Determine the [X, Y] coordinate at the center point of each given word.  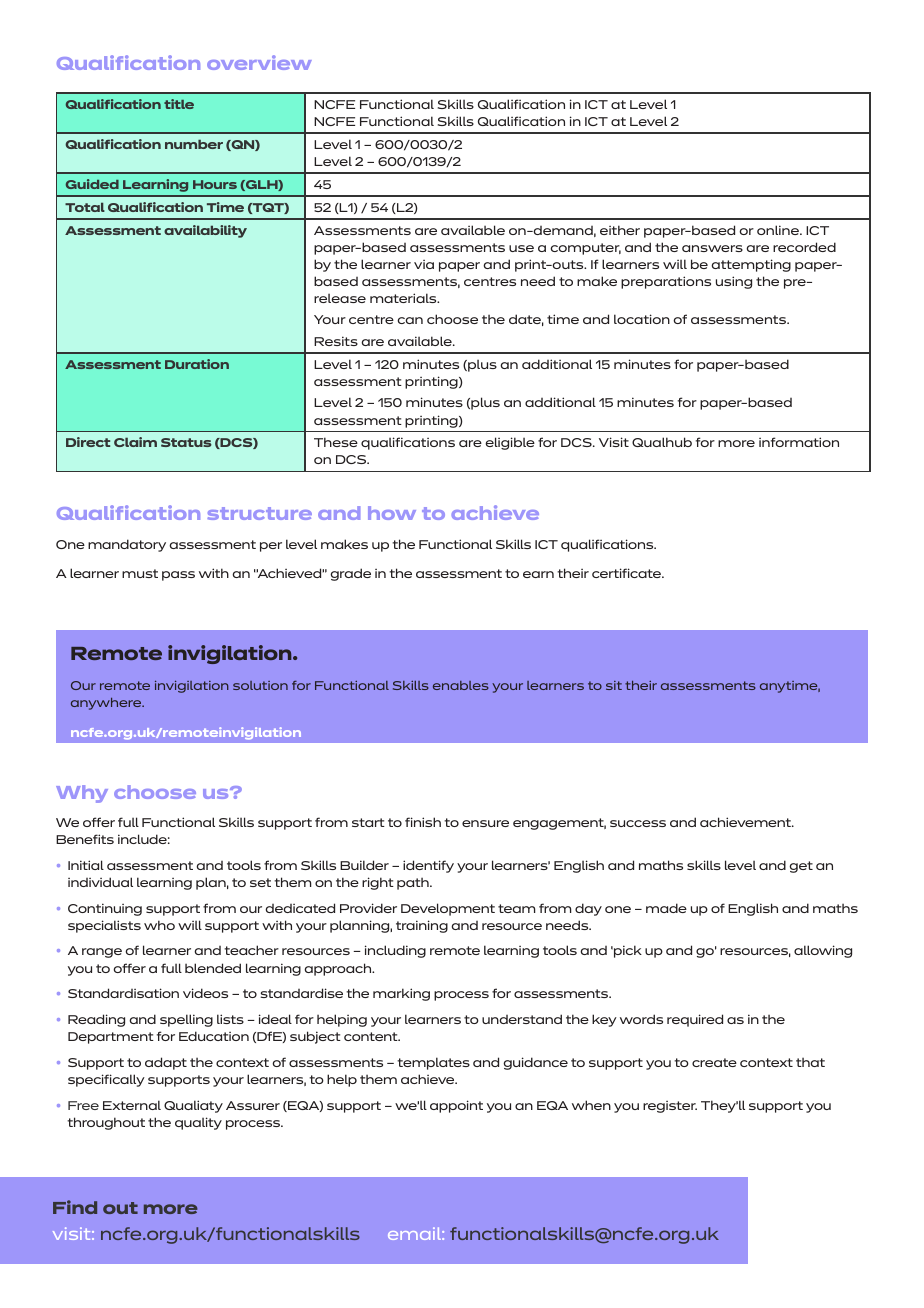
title [179, 104]
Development [448, 909]
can [410, 320]
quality [198, 1123]
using [734, 282]
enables [461, 685]
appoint [456, 1106]
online [779, 230]
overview [259, 62]
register [670, 1107]
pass [178, 576]
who [159, 925]
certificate [627, 573]
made [666, 908]
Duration [197, 364]
